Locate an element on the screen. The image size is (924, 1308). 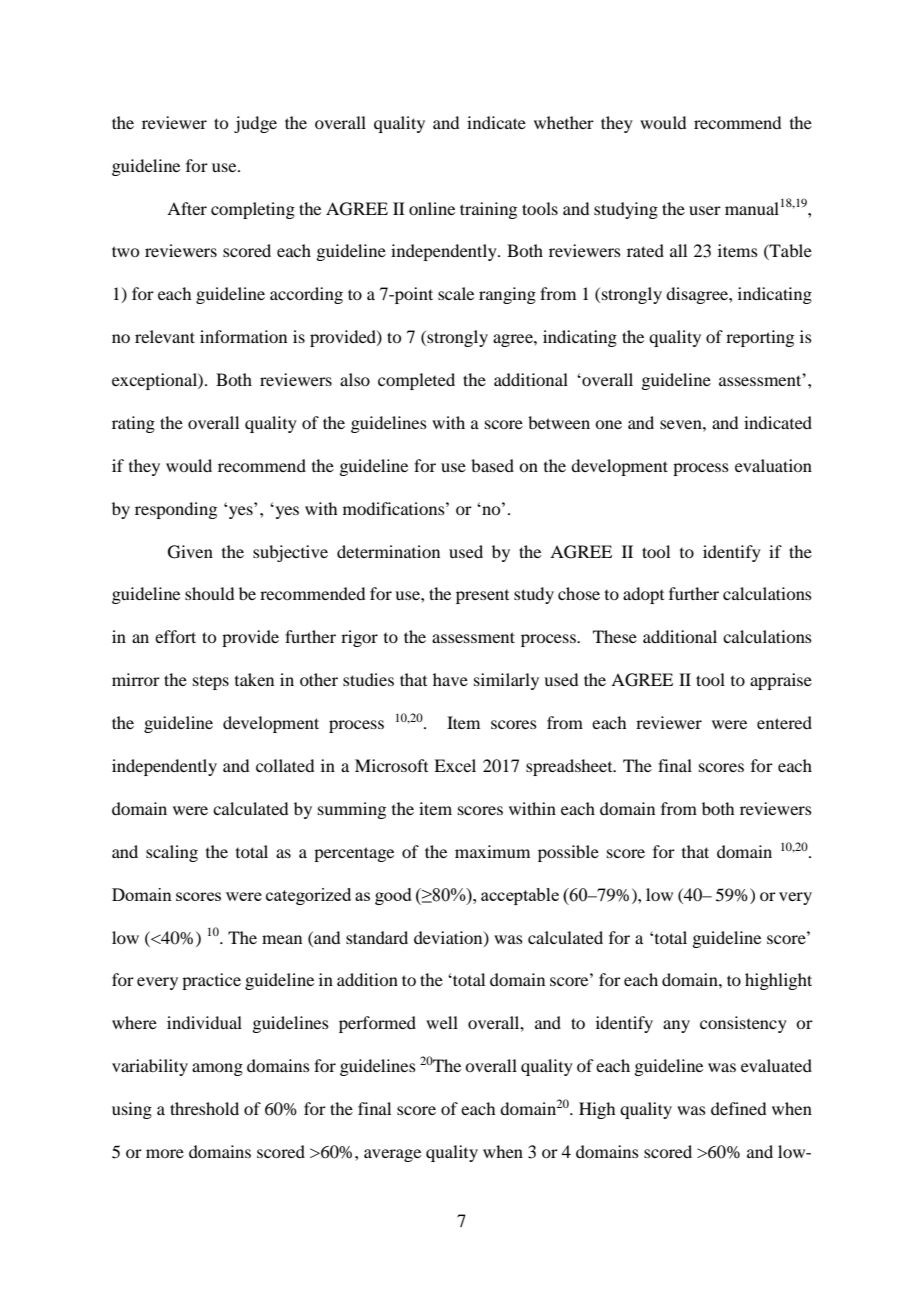
scaling is located at coordinates (172, 853).
